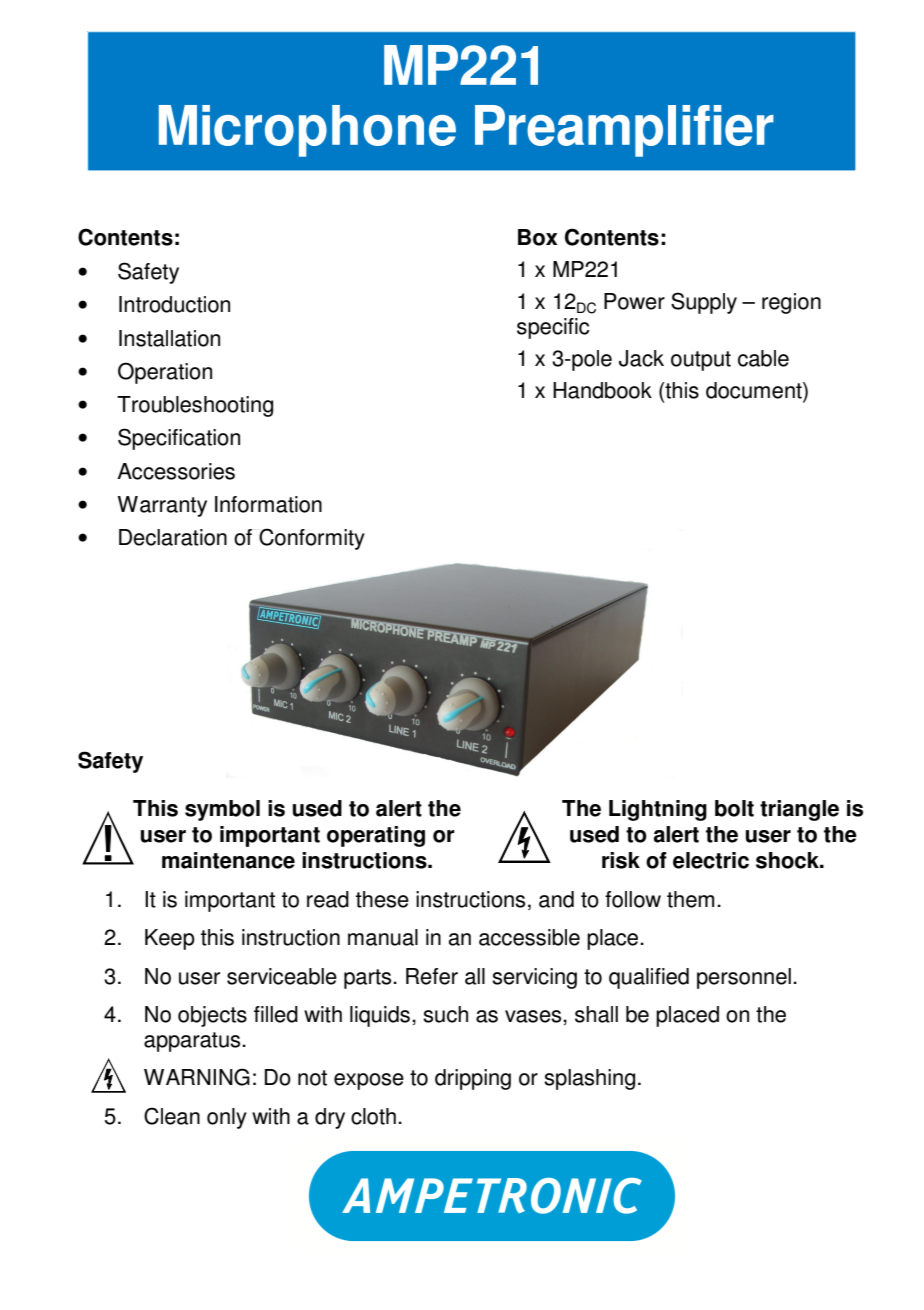 This image has height=1310, width=924. What do you see at coordinates (624, 131) in the image?
I see `Preamplifier` at bounding box center [624, 131].
